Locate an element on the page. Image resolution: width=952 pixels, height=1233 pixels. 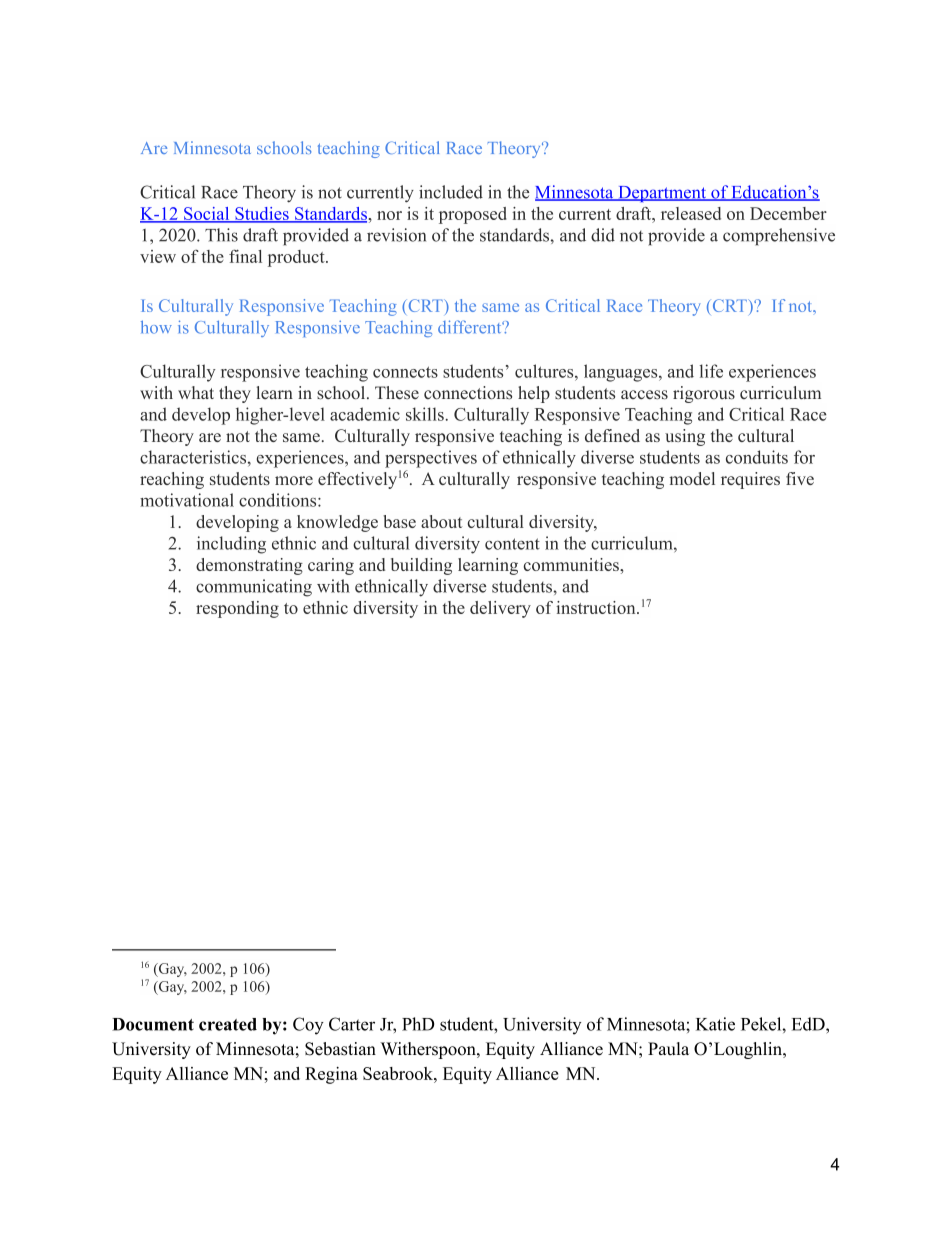
communities is located at coordinates (572, 564).
